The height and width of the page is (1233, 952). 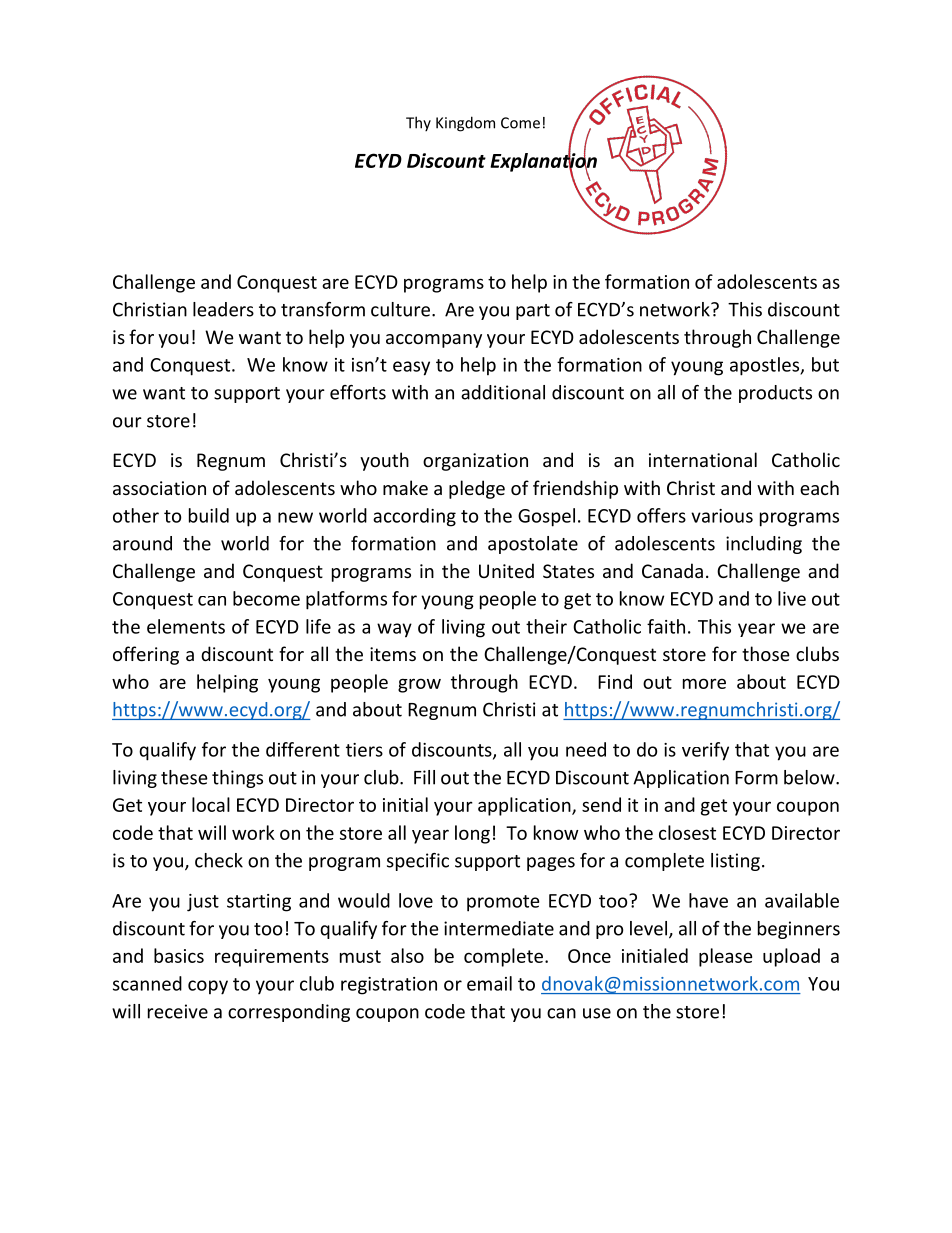 What do you see at coordinates (764, 545) in the page?
I see `including` at bounding box center [764, 545].
